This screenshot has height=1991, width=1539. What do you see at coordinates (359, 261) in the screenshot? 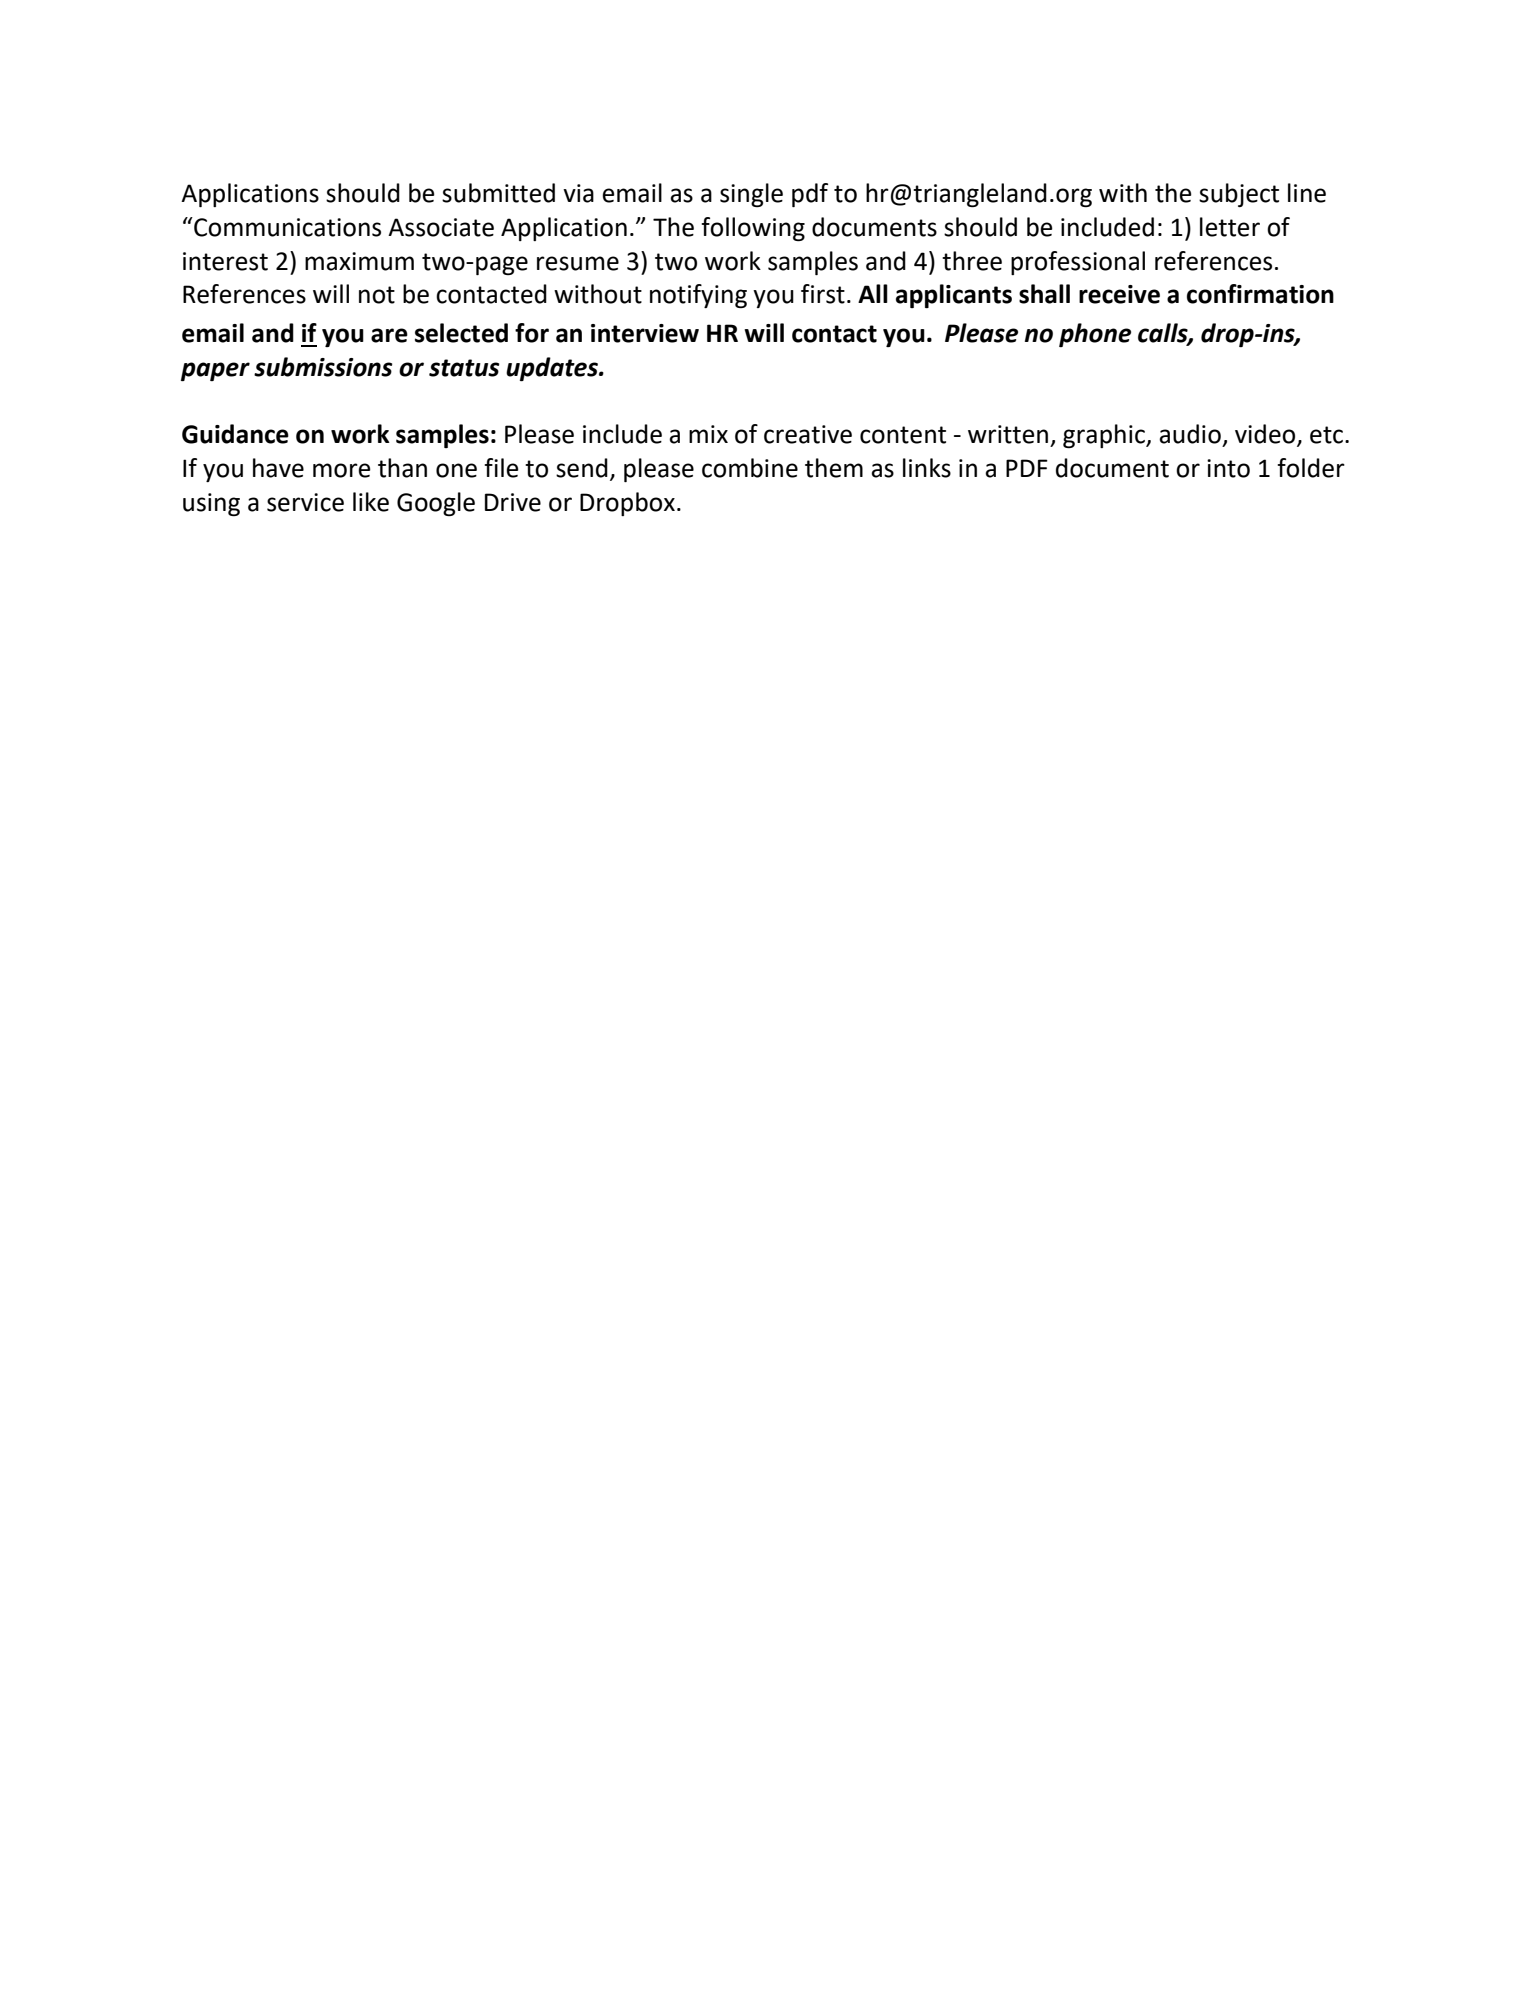
I see `maximum` at bounding box center [359, 261].
